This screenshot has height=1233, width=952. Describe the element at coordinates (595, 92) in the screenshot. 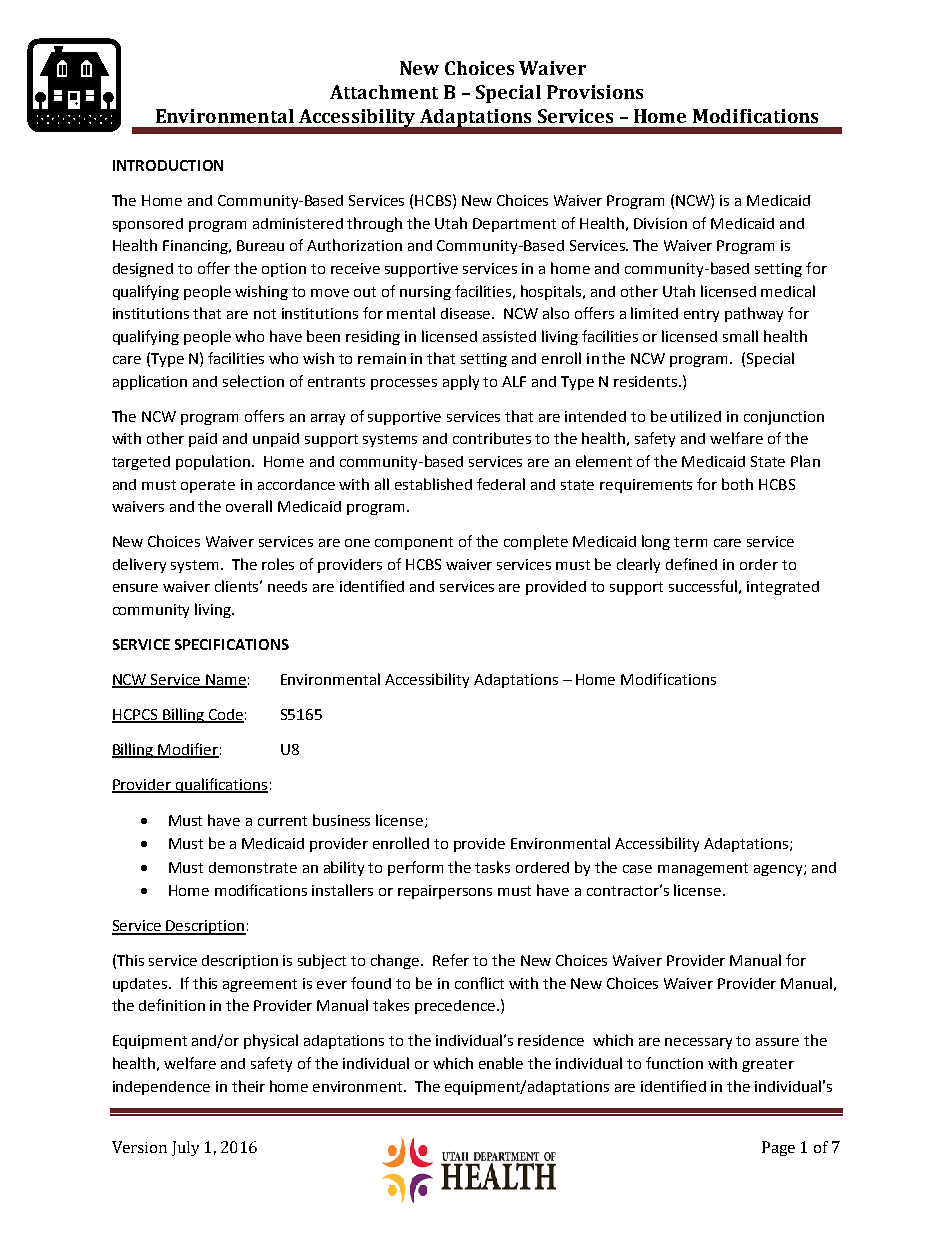

I see `Provisions` at that location.
